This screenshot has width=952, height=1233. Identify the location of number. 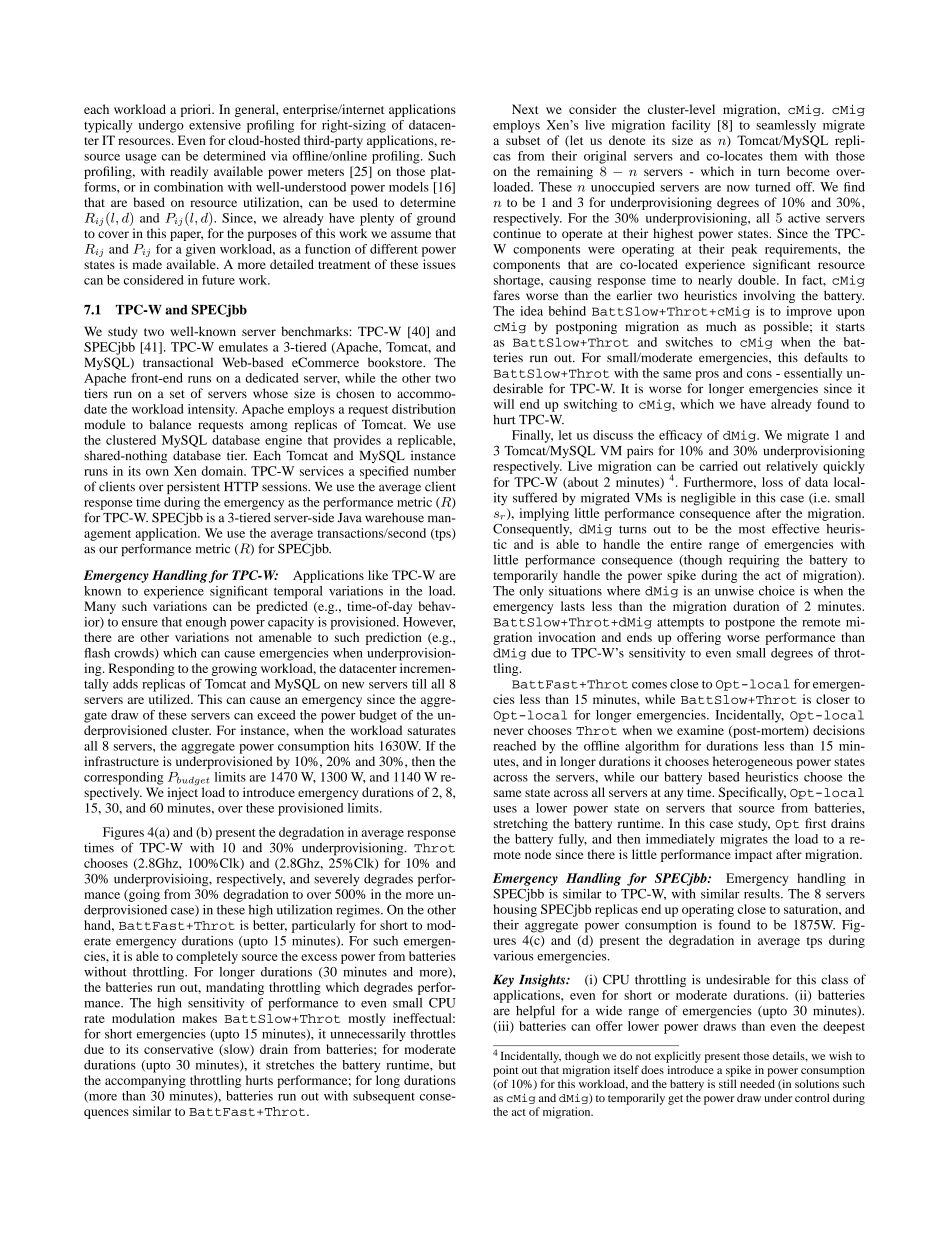
(435, 471).
